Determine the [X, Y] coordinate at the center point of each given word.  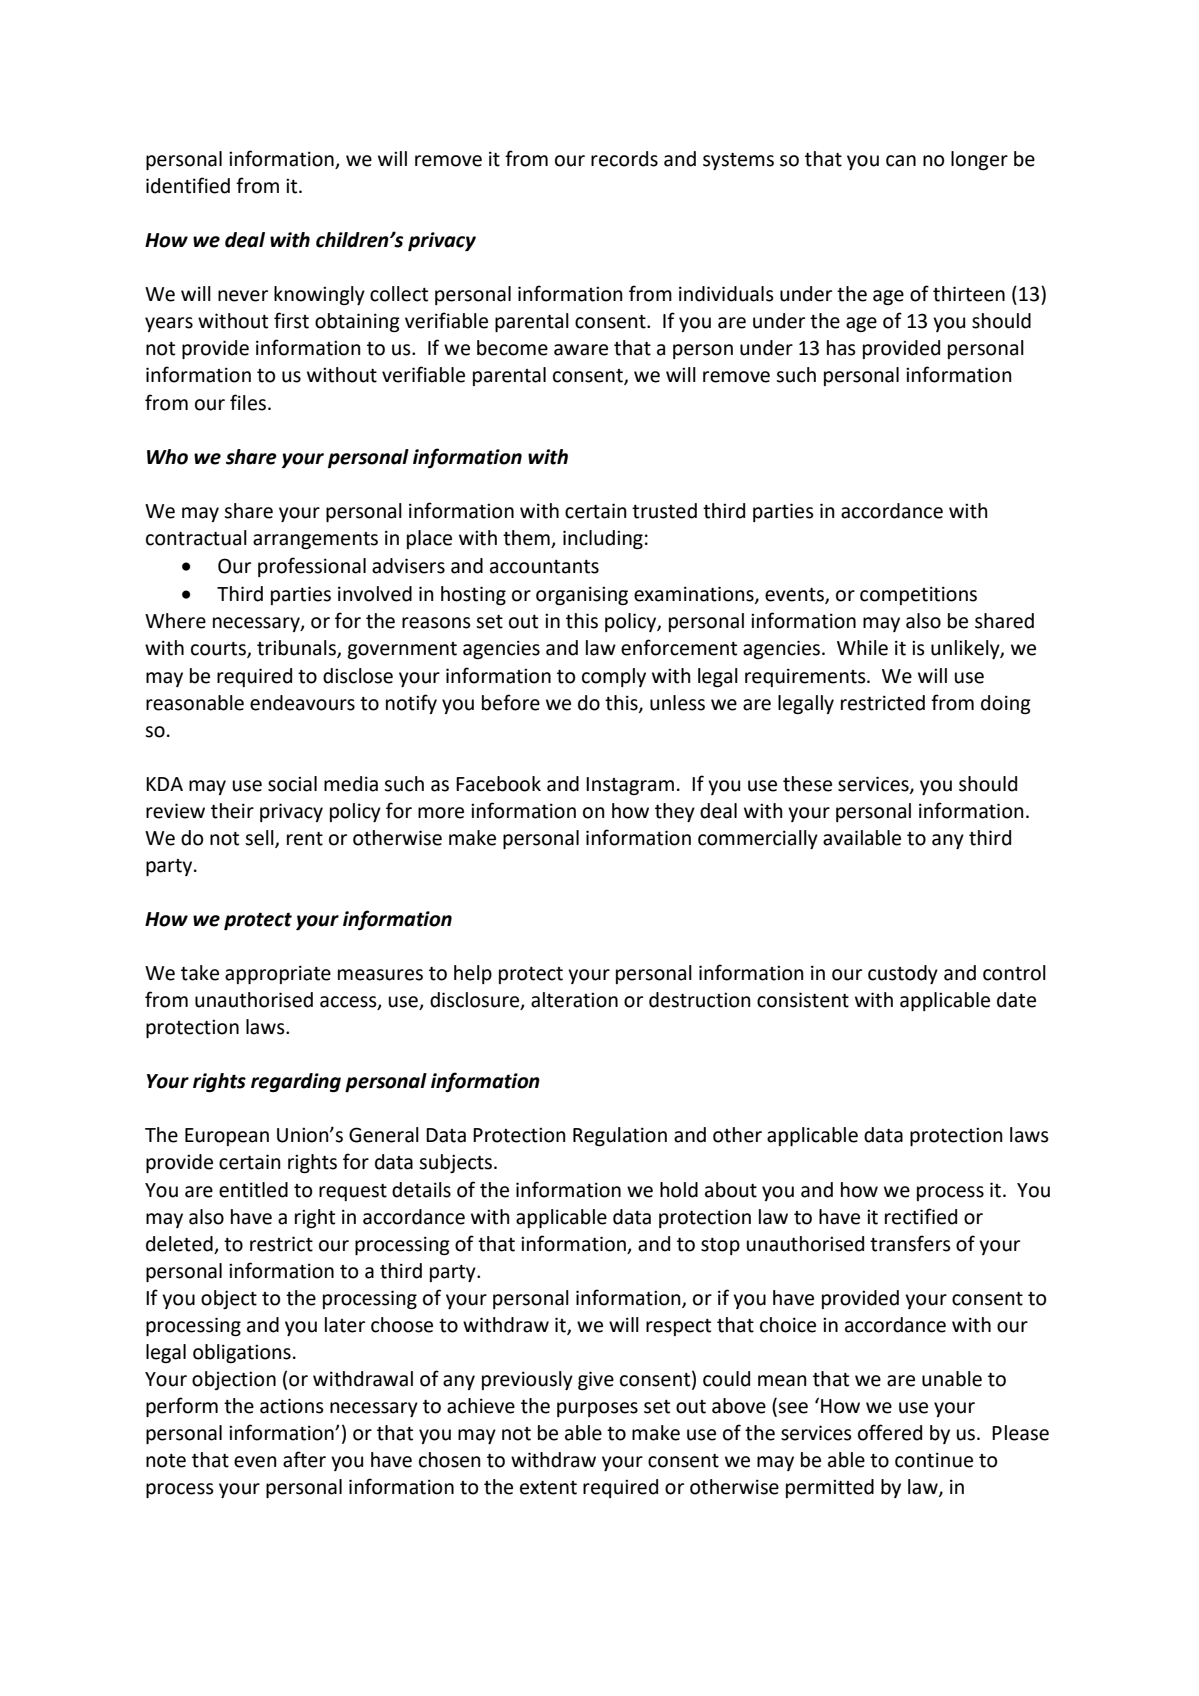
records [624, 159]
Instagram [630, 786]
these [807, 784]
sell [260, 838]
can [901, 161]
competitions [918, 595]
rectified [921, 1216]
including [603, 539]
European [227, 1137]
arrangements [315, 540]
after [304, 1459]
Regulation [620, 1136]
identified [188, 185]
